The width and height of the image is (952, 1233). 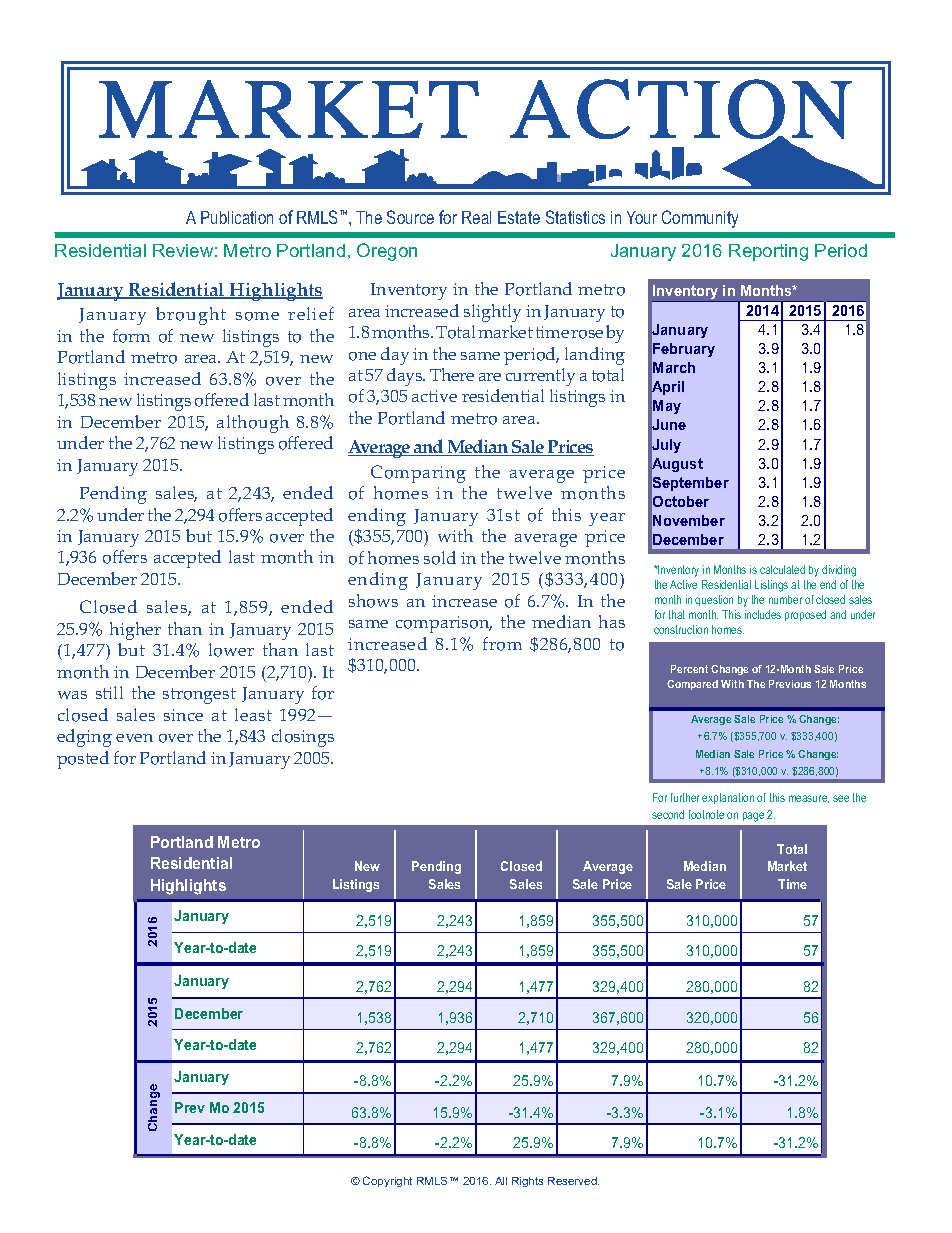 What do you see at coordinates (183, 715) in the image?
I see `since` at bounding box center [183, 715].
